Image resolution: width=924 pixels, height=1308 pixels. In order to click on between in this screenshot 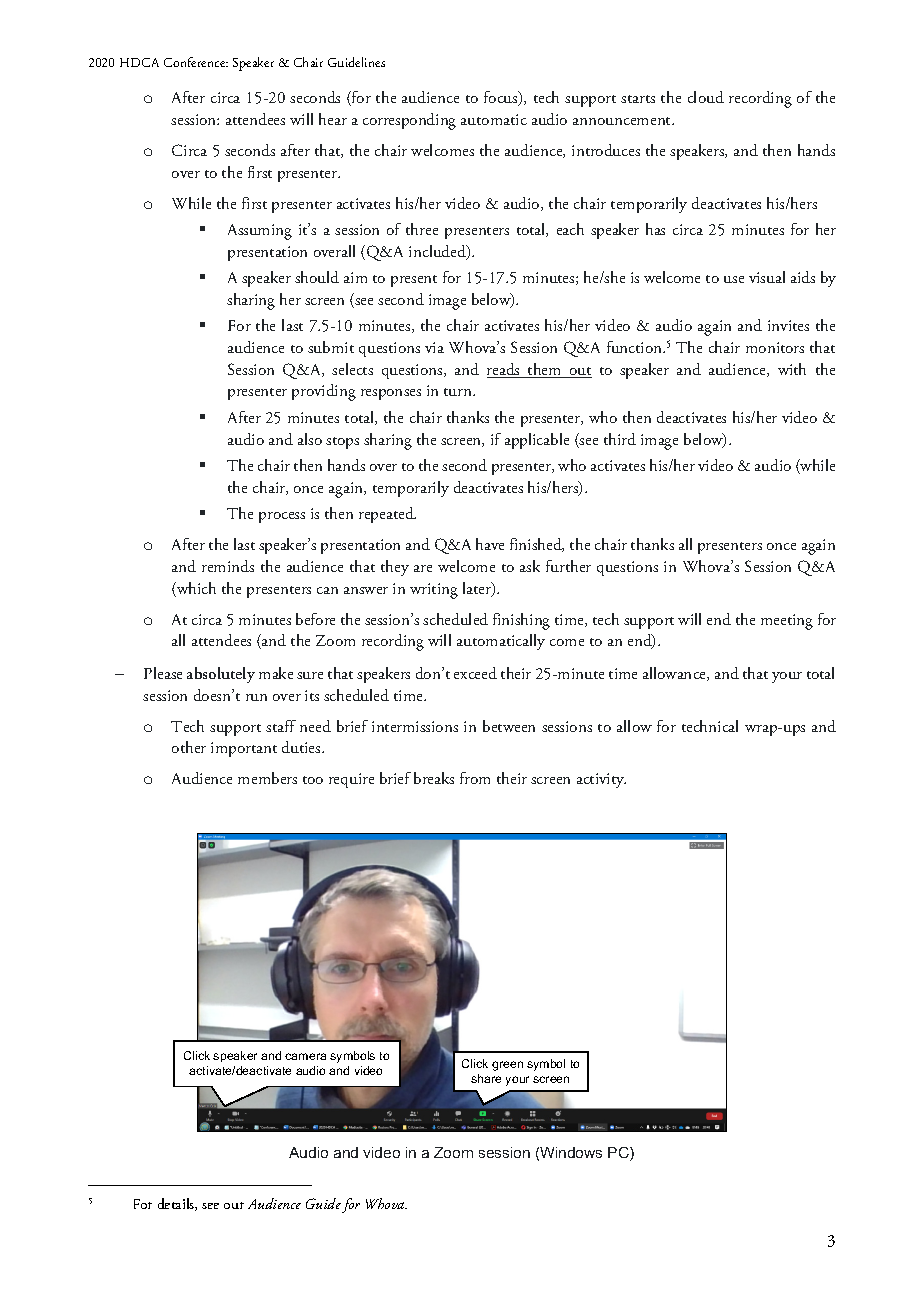, I will do `click(509, 726)`.
